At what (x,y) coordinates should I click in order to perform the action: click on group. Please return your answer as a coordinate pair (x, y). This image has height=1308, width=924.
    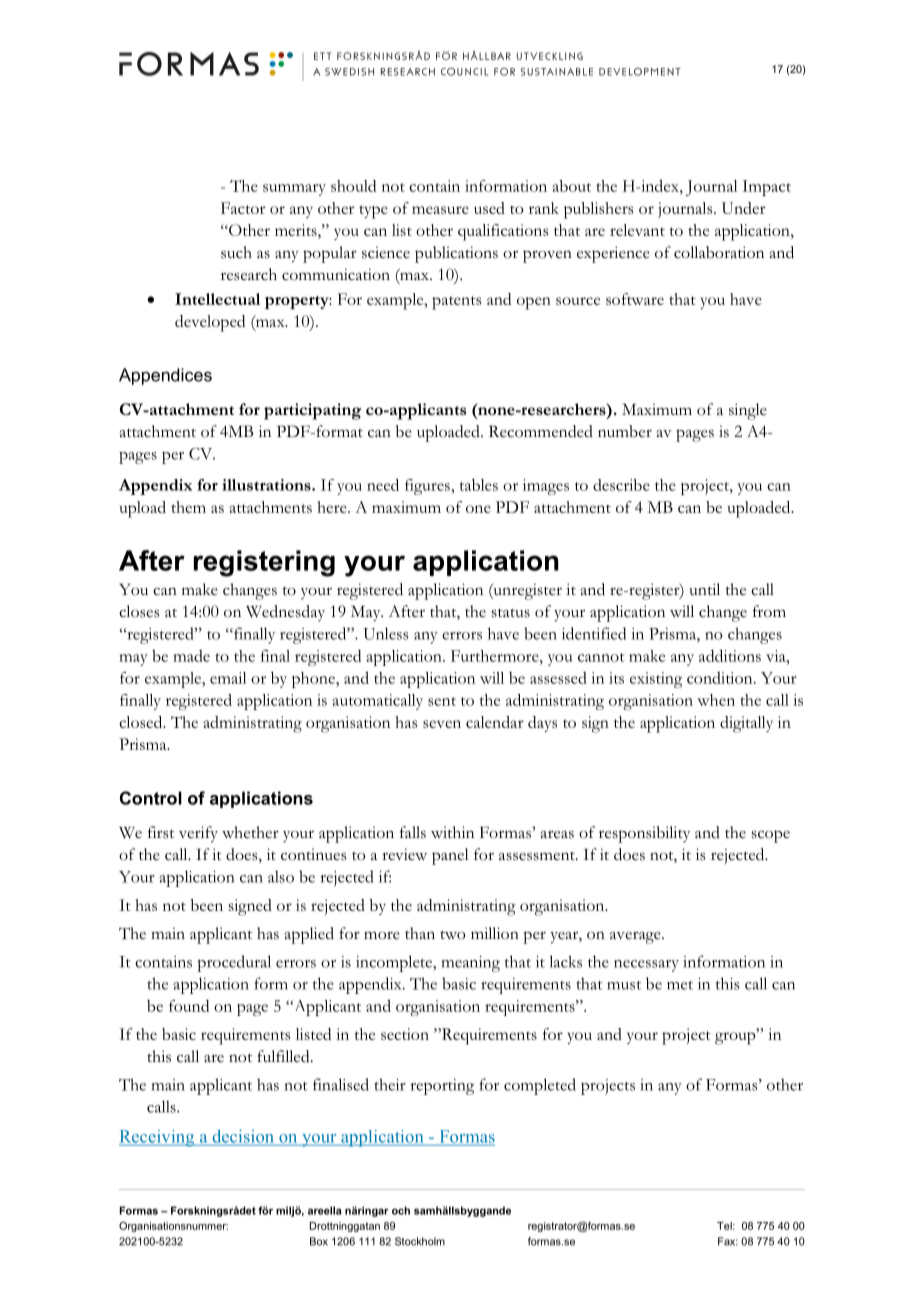
    Looking at the image, I should click on (736, 1037).
